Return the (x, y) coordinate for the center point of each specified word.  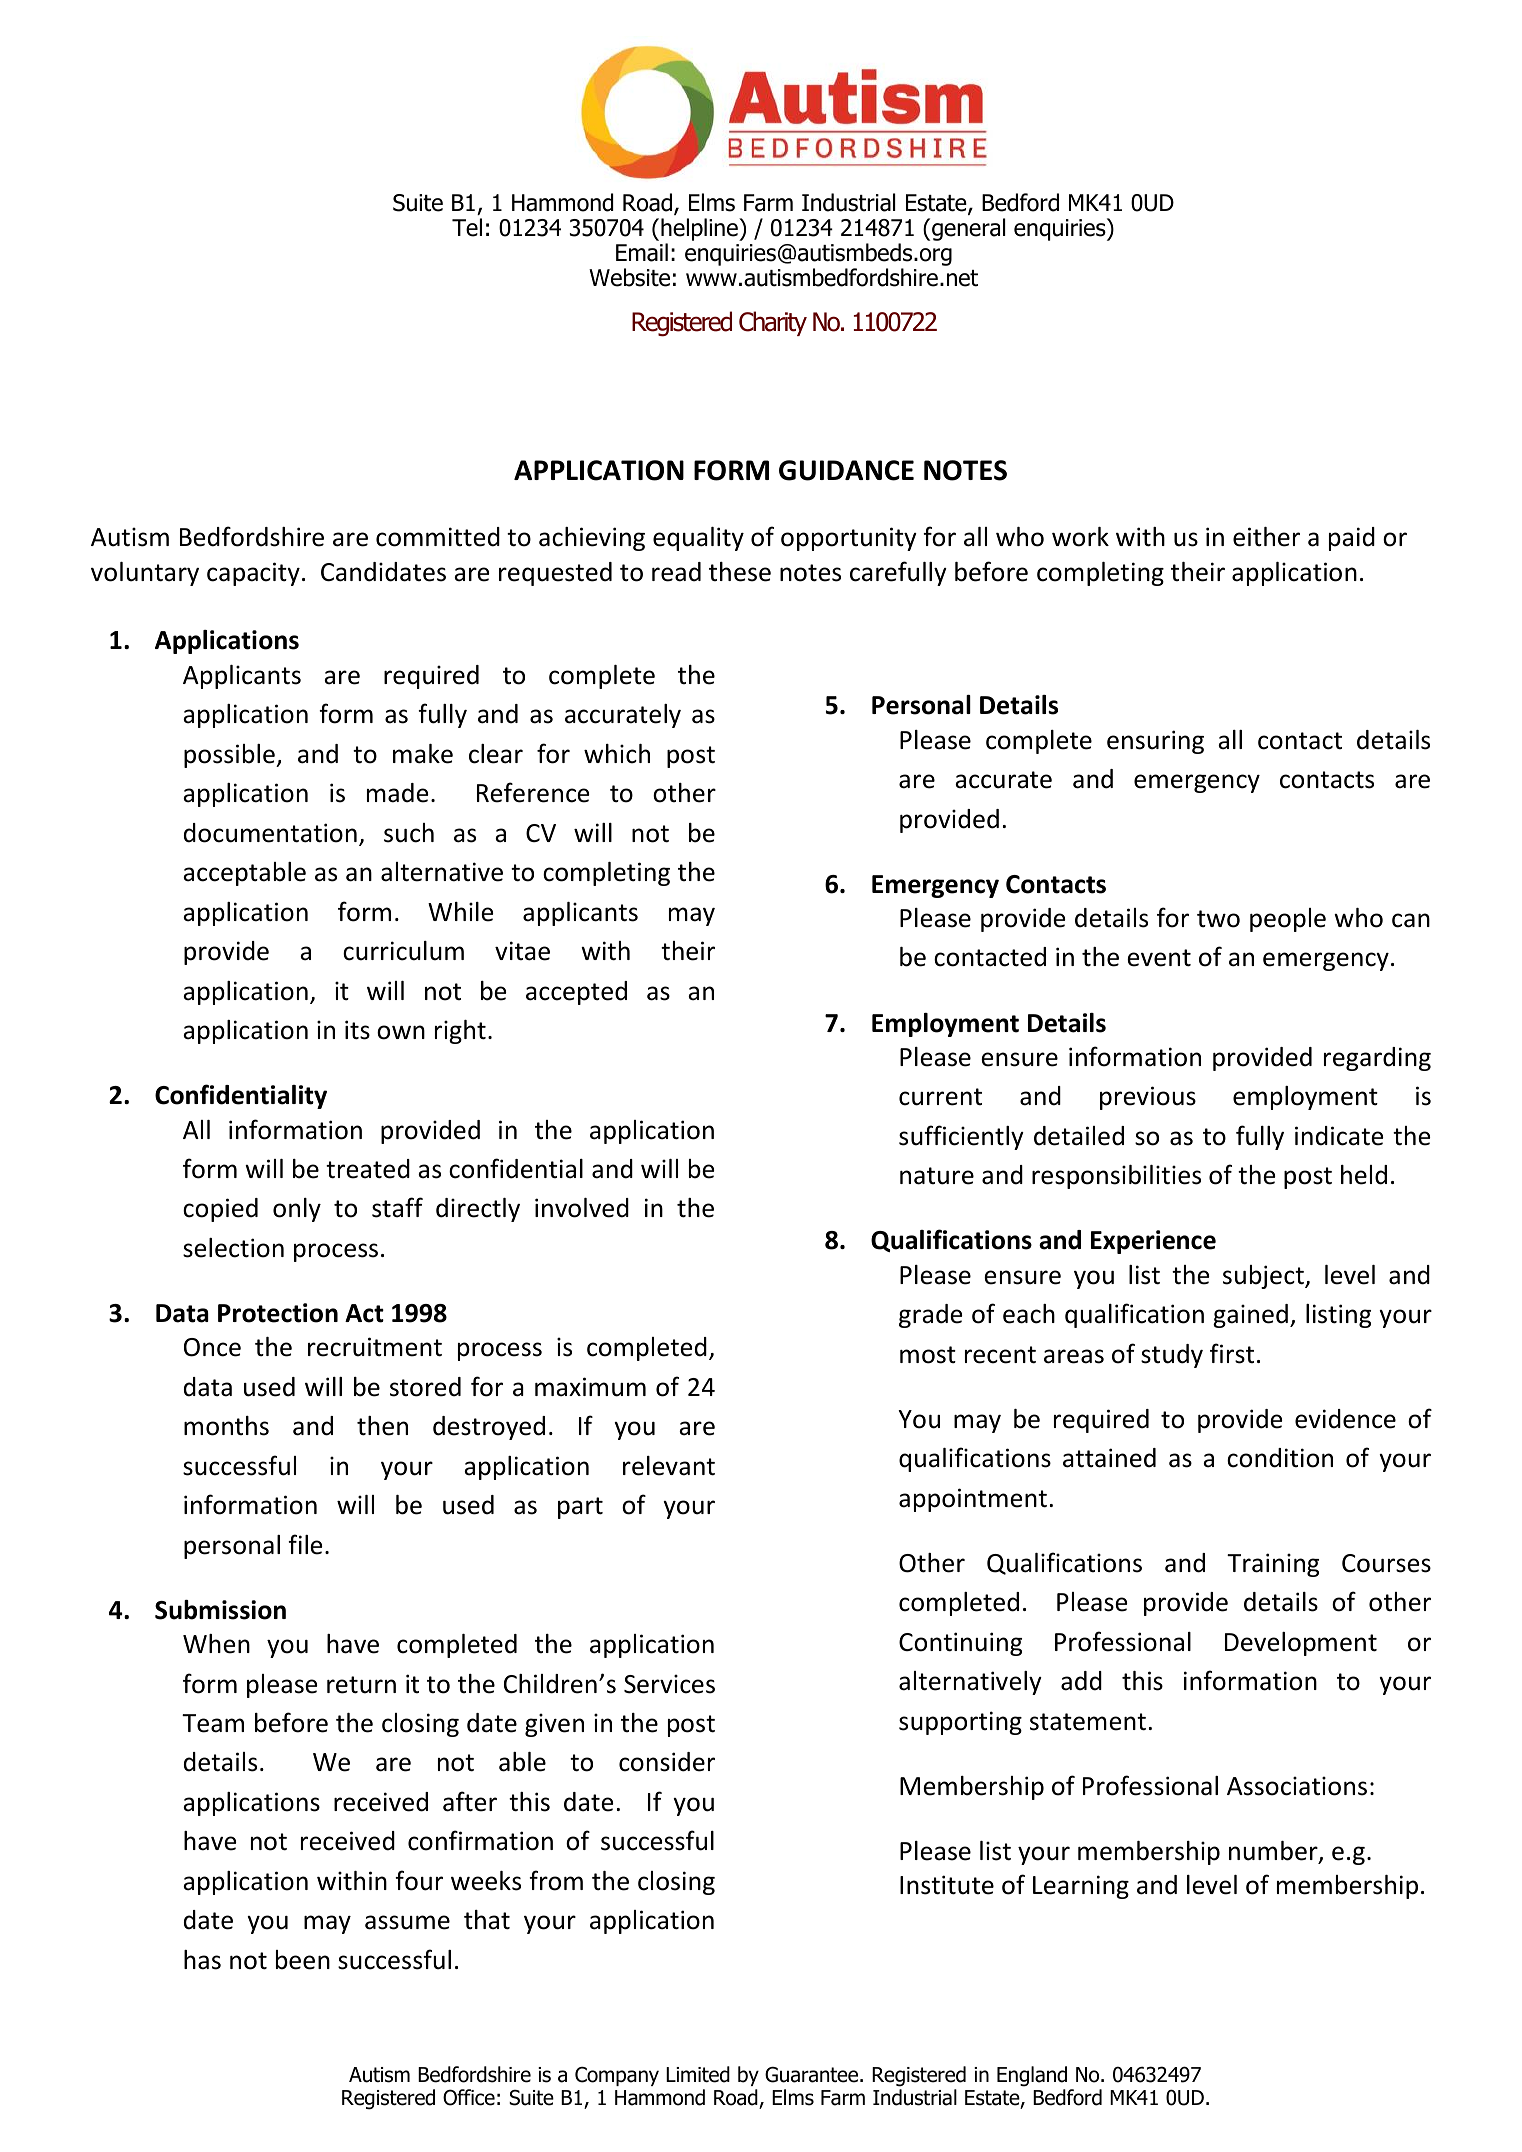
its (357, 1030)
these (740, 572)
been (303, 1960)
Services (669, 1684)
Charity (773, 323)
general (968, 229)
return (361, 1685)
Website (629, 277)
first (1232, 1353)
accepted (576, 993)
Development (1301, 1644)
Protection (278, 1313)
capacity (253, 574)
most (928, 1355)
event (1159, 958)
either (1266, 537)
